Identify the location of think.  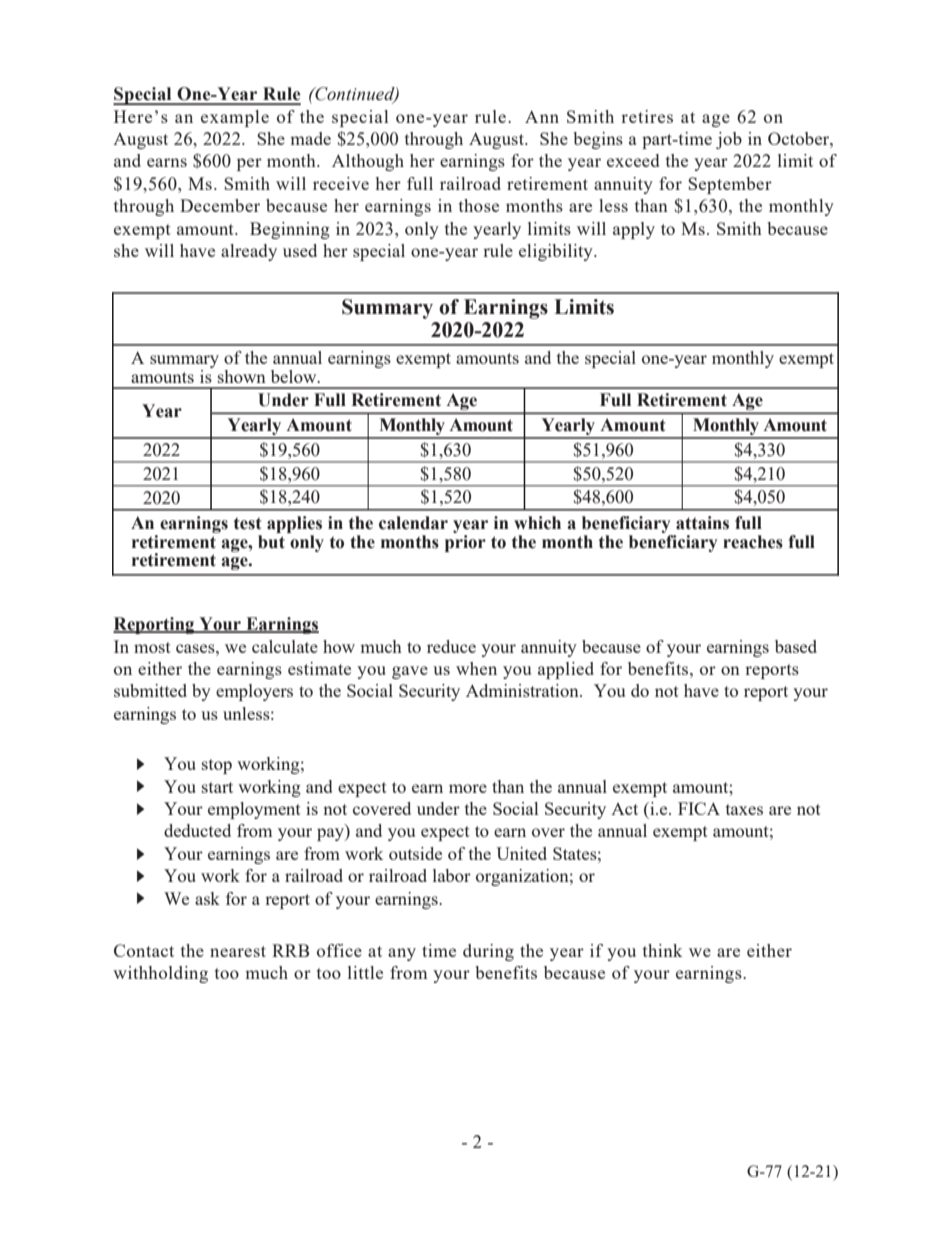
(662, 950).
